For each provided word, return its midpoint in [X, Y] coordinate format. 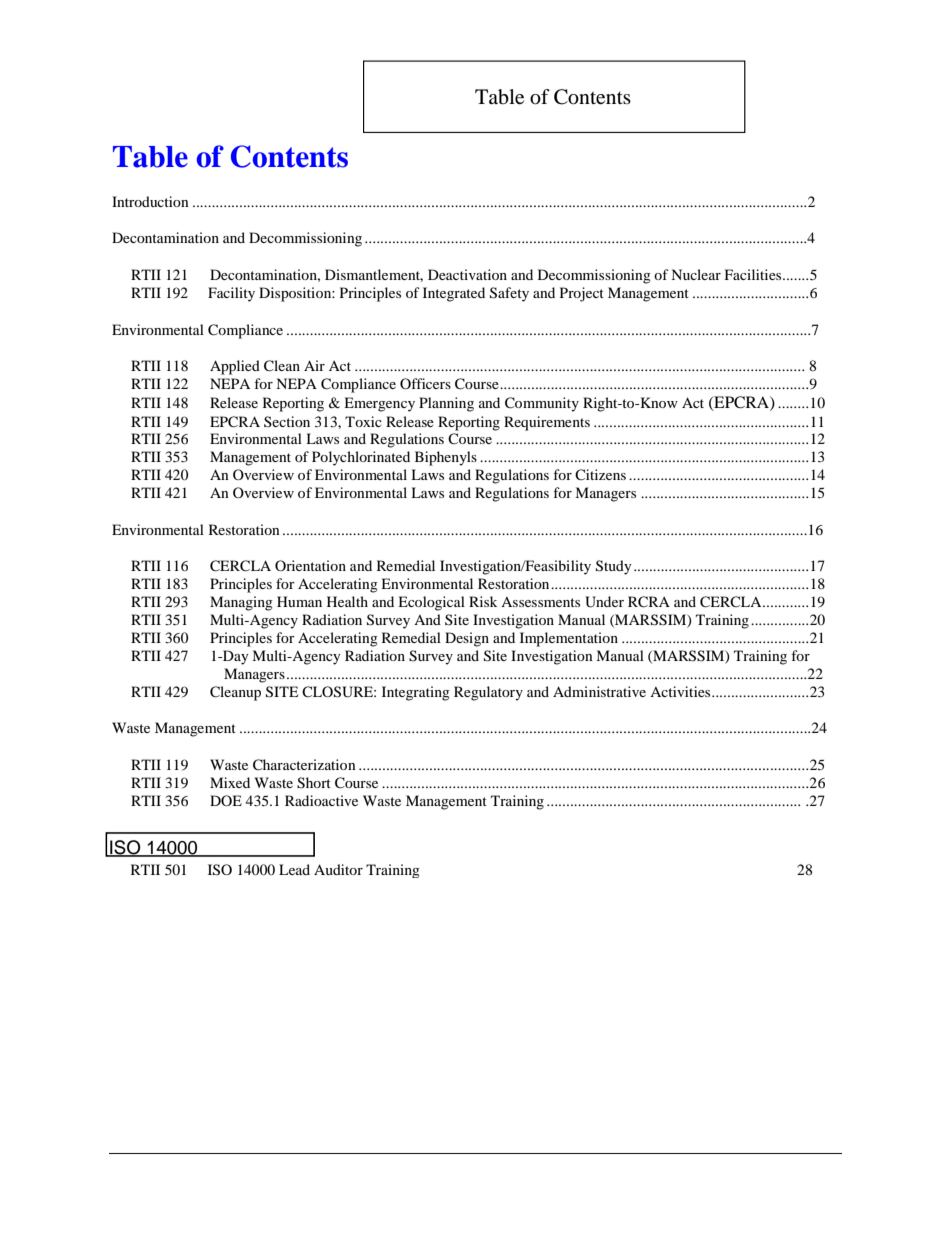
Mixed [230, 782]
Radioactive [321, 800]
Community [542, 404]
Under [604, 602]
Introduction [150, 201]
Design [467, 639]
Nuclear [696, 274]
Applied [235, 367]
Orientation [310, 565]
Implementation [569, 639]
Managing [241, 603]
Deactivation [467, 274]
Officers [425, 383]
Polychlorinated [361, 458]
